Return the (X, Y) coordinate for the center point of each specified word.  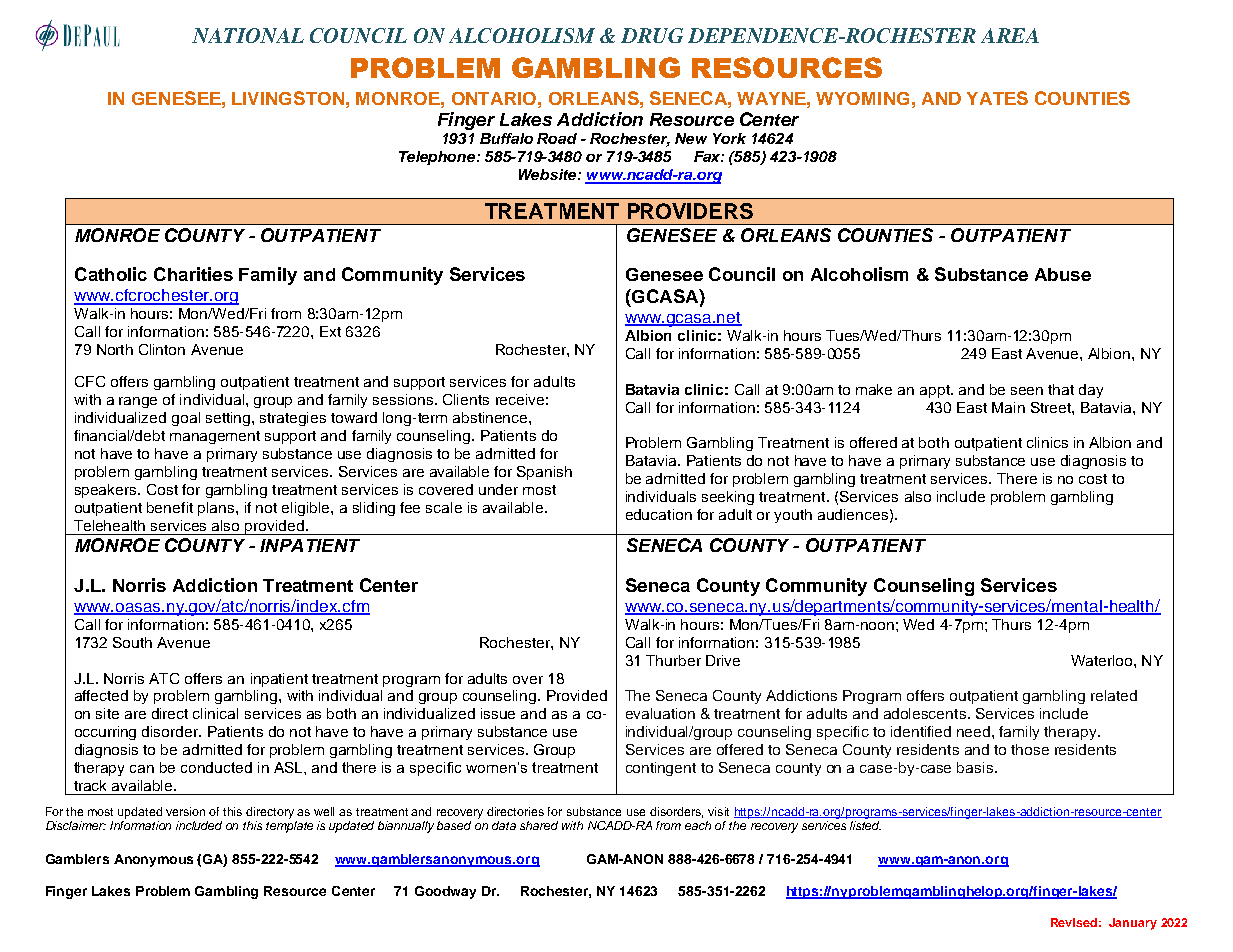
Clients (466, 399)
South (132, 642)
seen (1027, 391)
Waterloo (1103, 660)
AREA (1010, 35)
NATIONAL (248, 35)
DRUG (652, 35)
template (289, 825)
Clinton (162, 349)
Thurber (673, 660)
